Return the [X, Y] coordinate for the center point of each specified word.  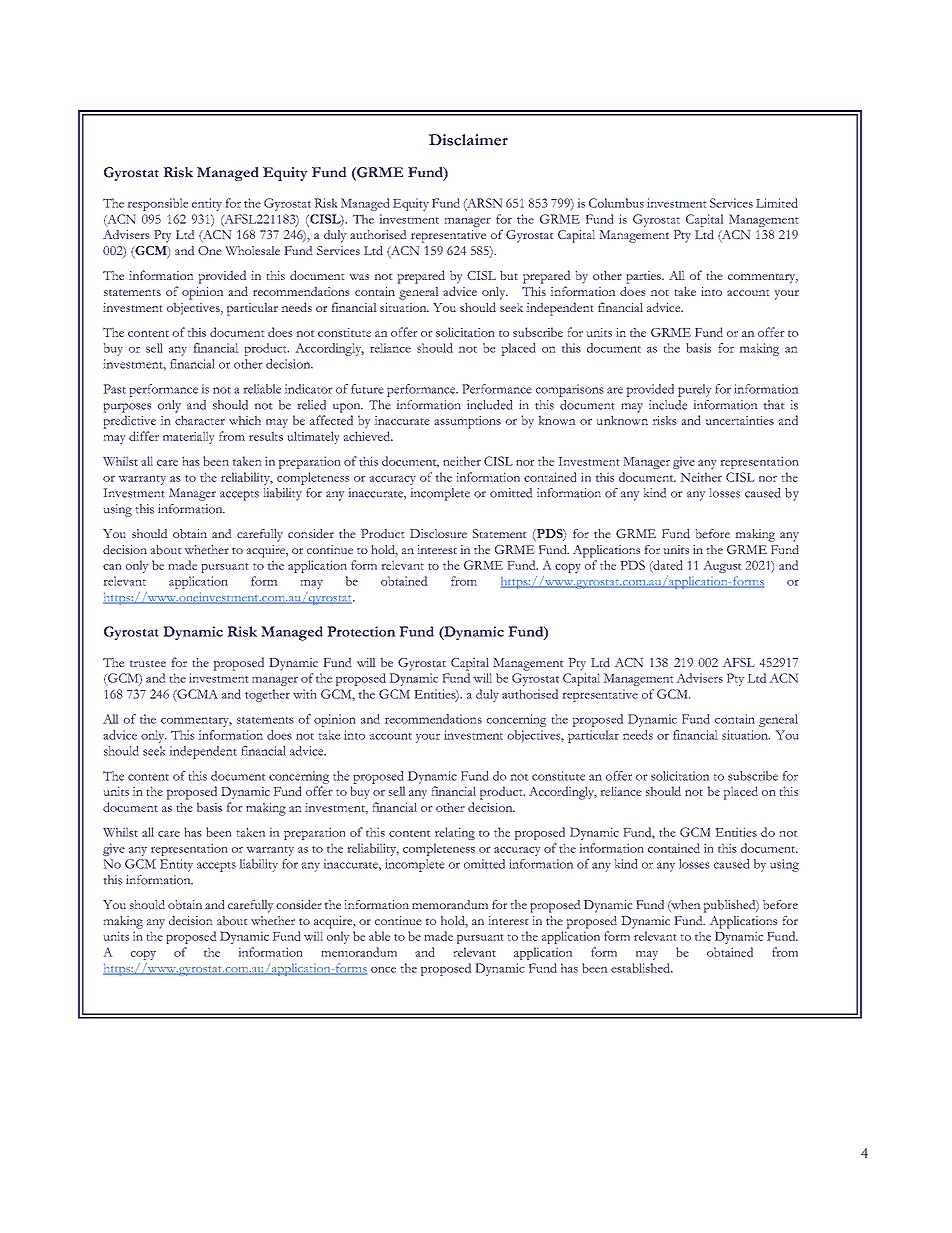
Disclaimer [468, 140]
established [641, 968]
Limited [777, 203]
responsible [158, 204]
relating [455, 833]
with [304, 694]
